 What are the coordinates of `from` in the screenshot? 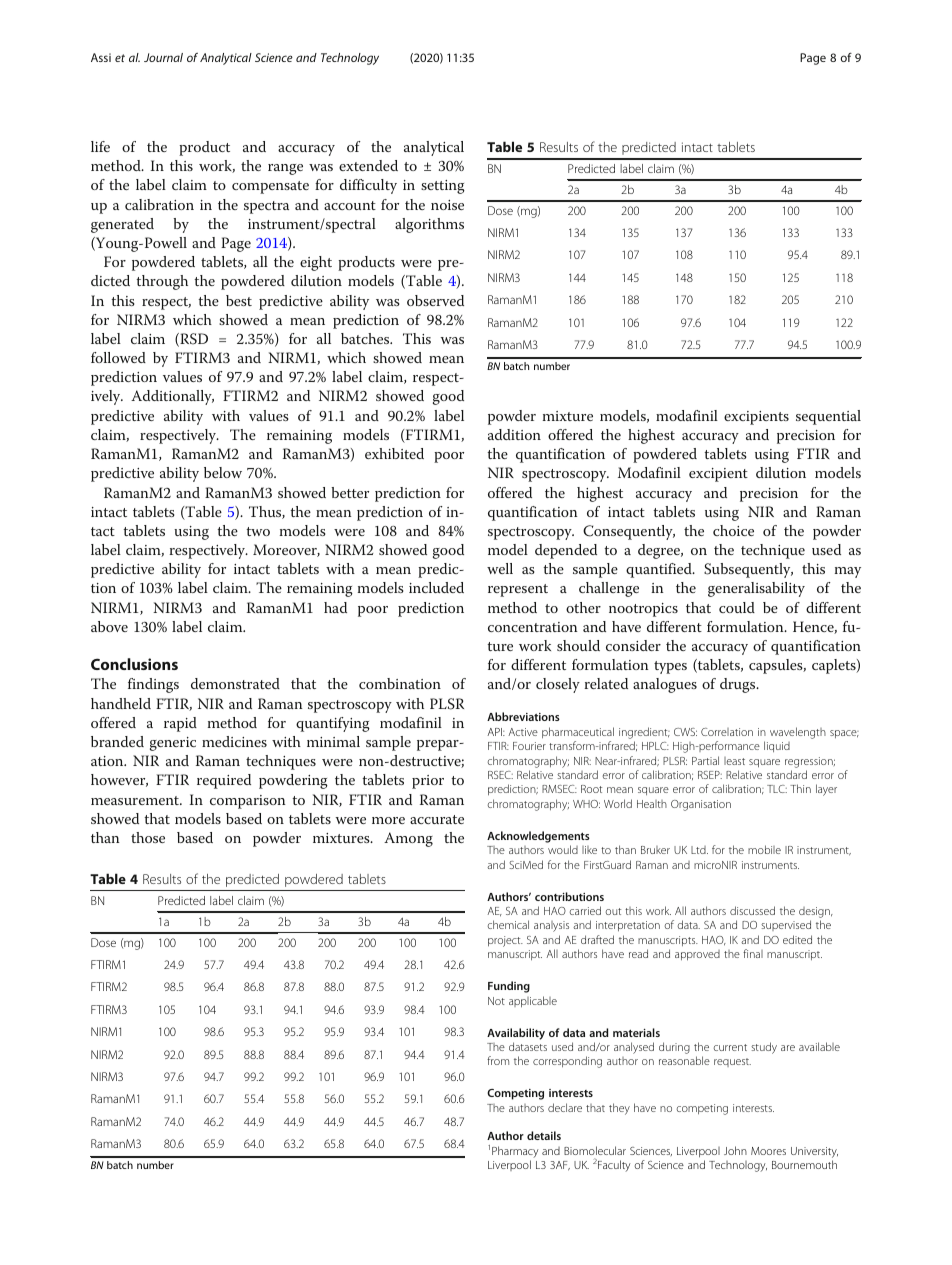 It's located at (498, 1060).
